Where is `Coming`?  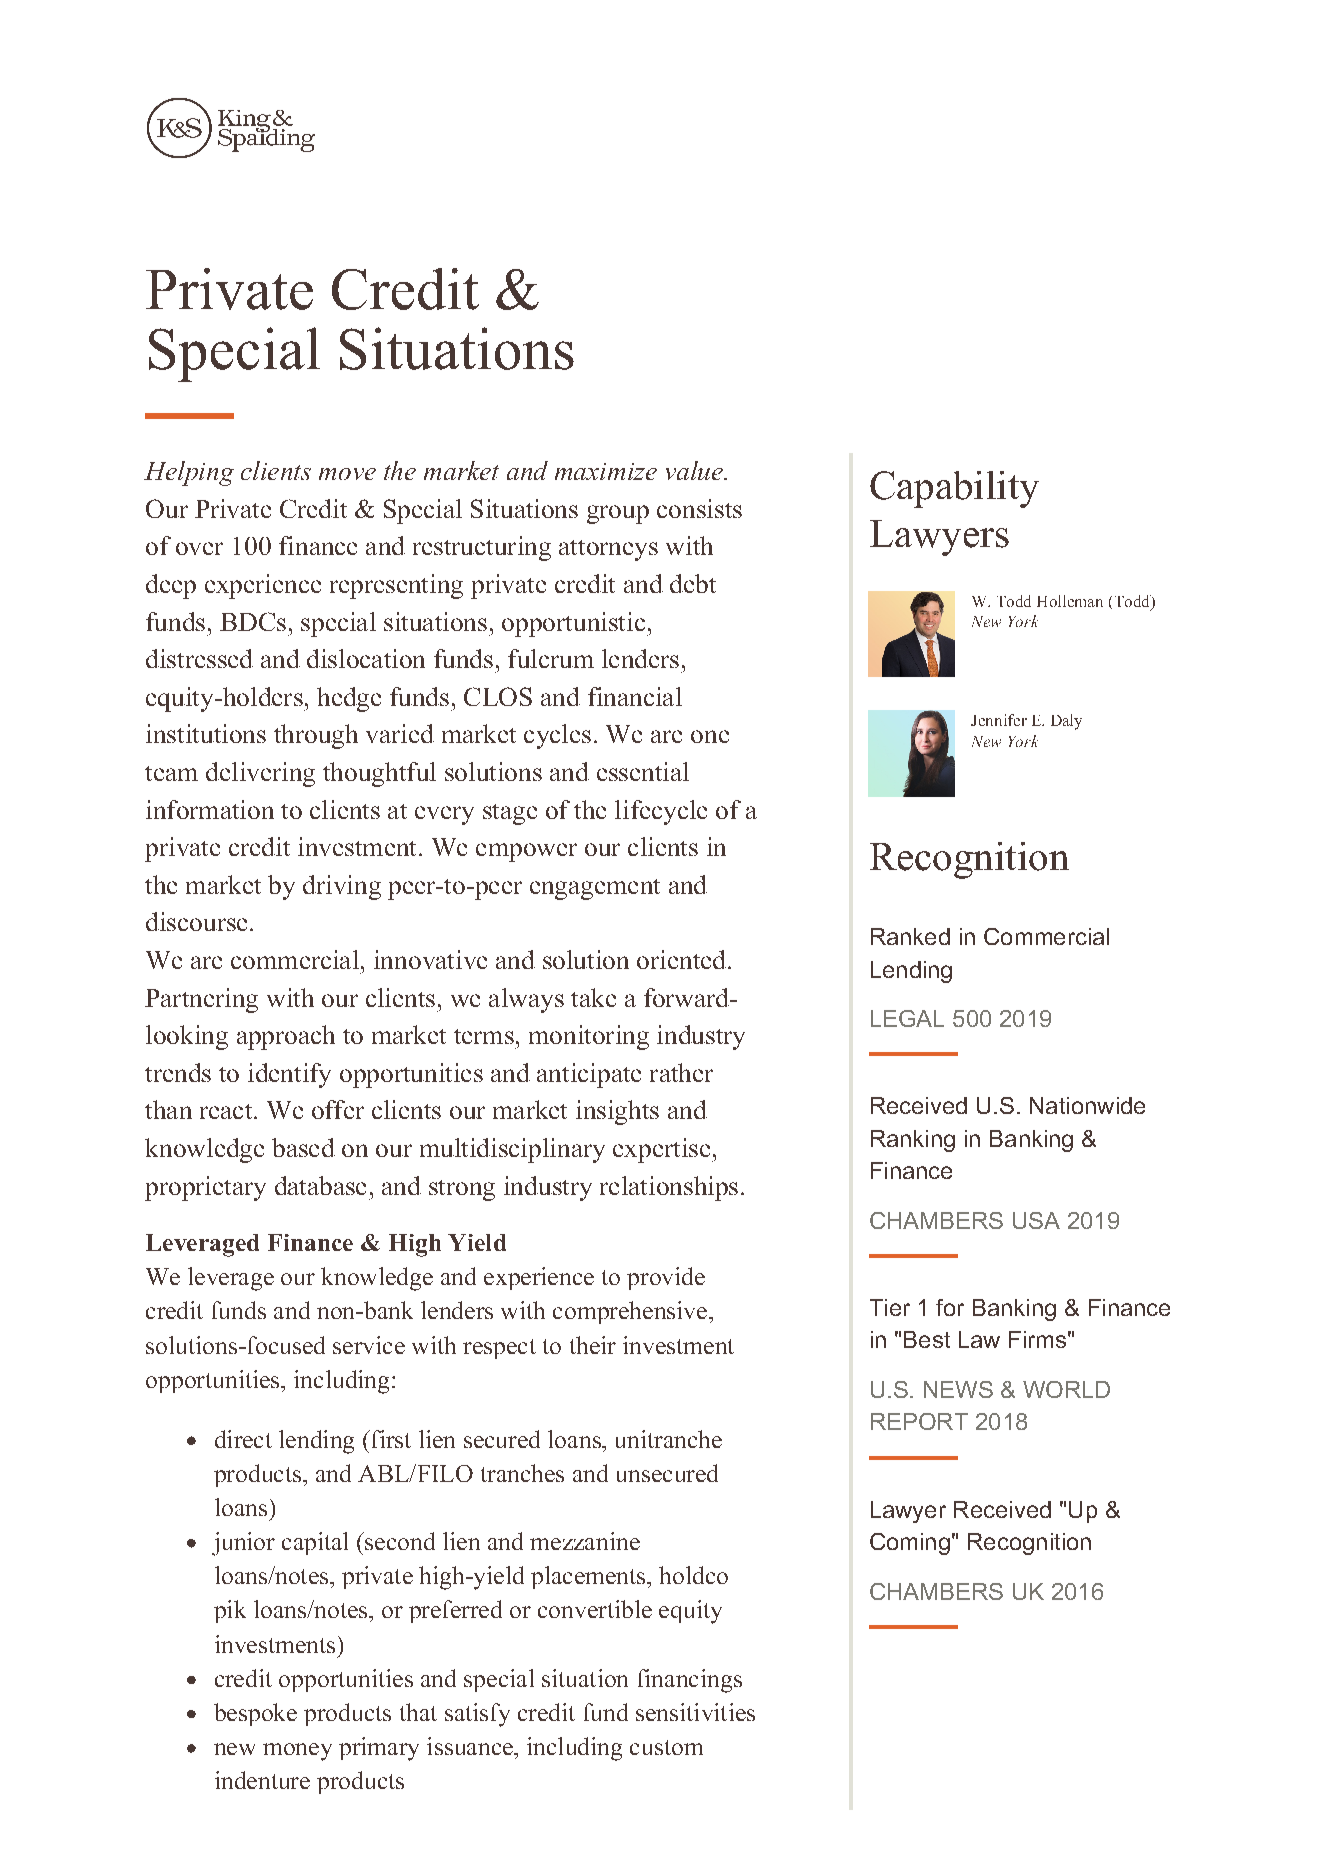
Coming is located at coordinates (910, 1544).
